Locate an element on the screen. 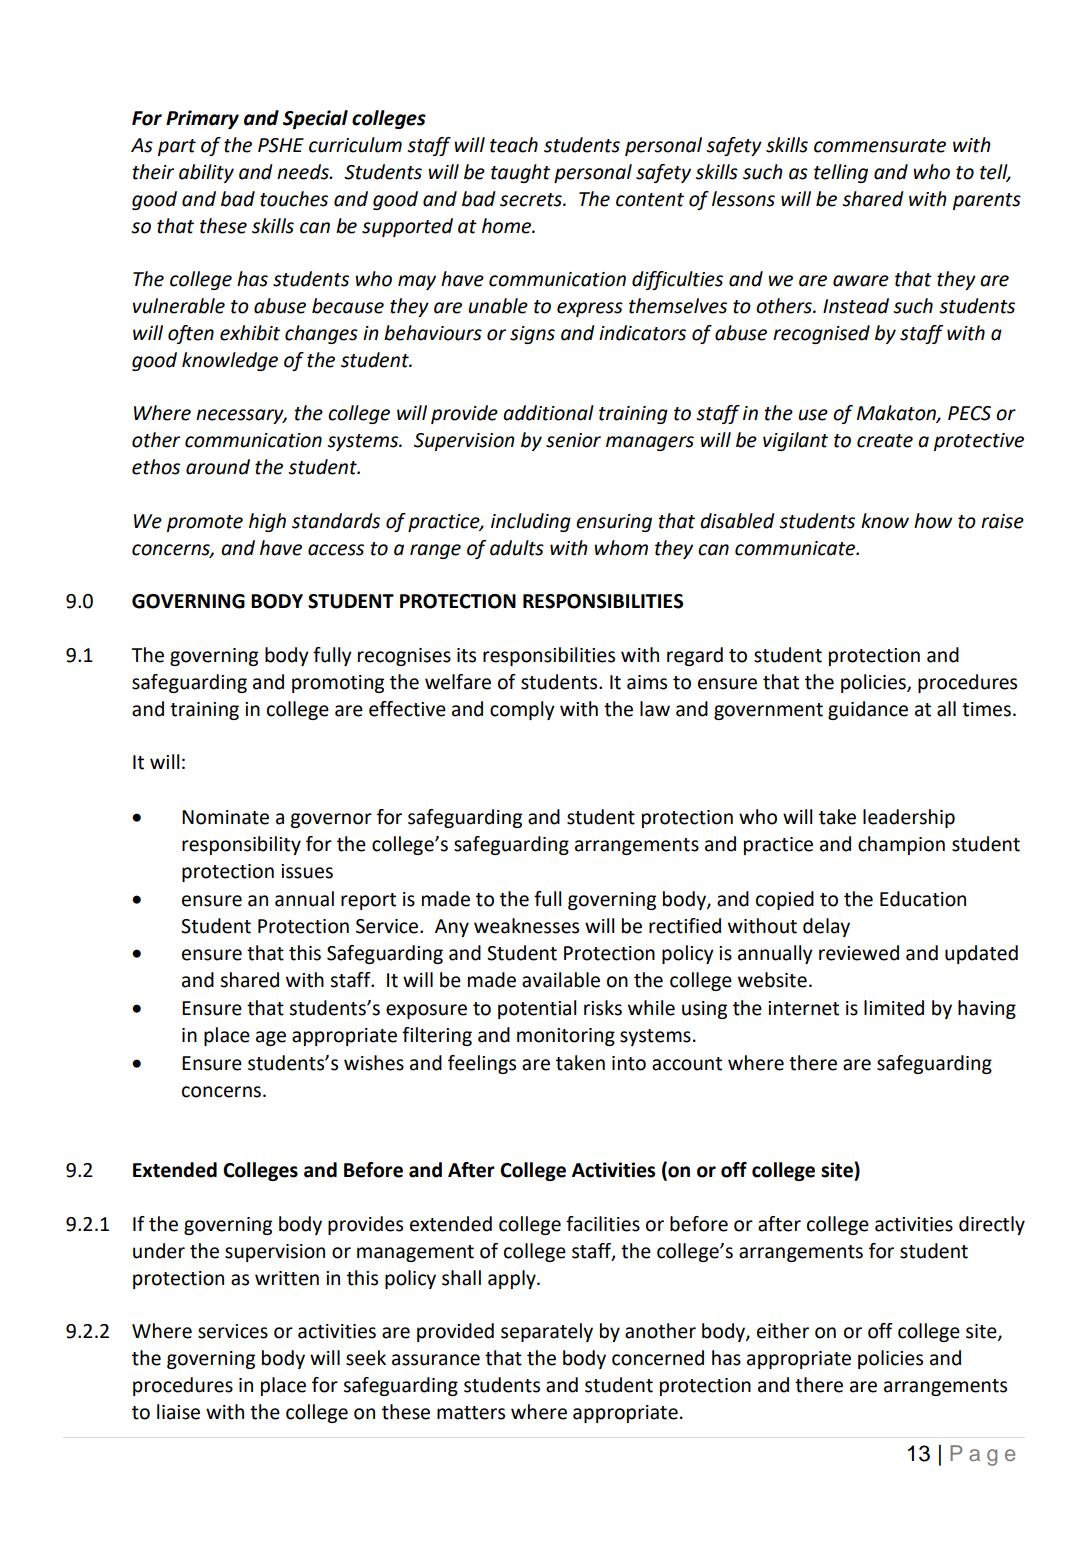 Image resolution: width=1090 pixels, height=1542 pixels. issues is located at coordinates (307, 871).
